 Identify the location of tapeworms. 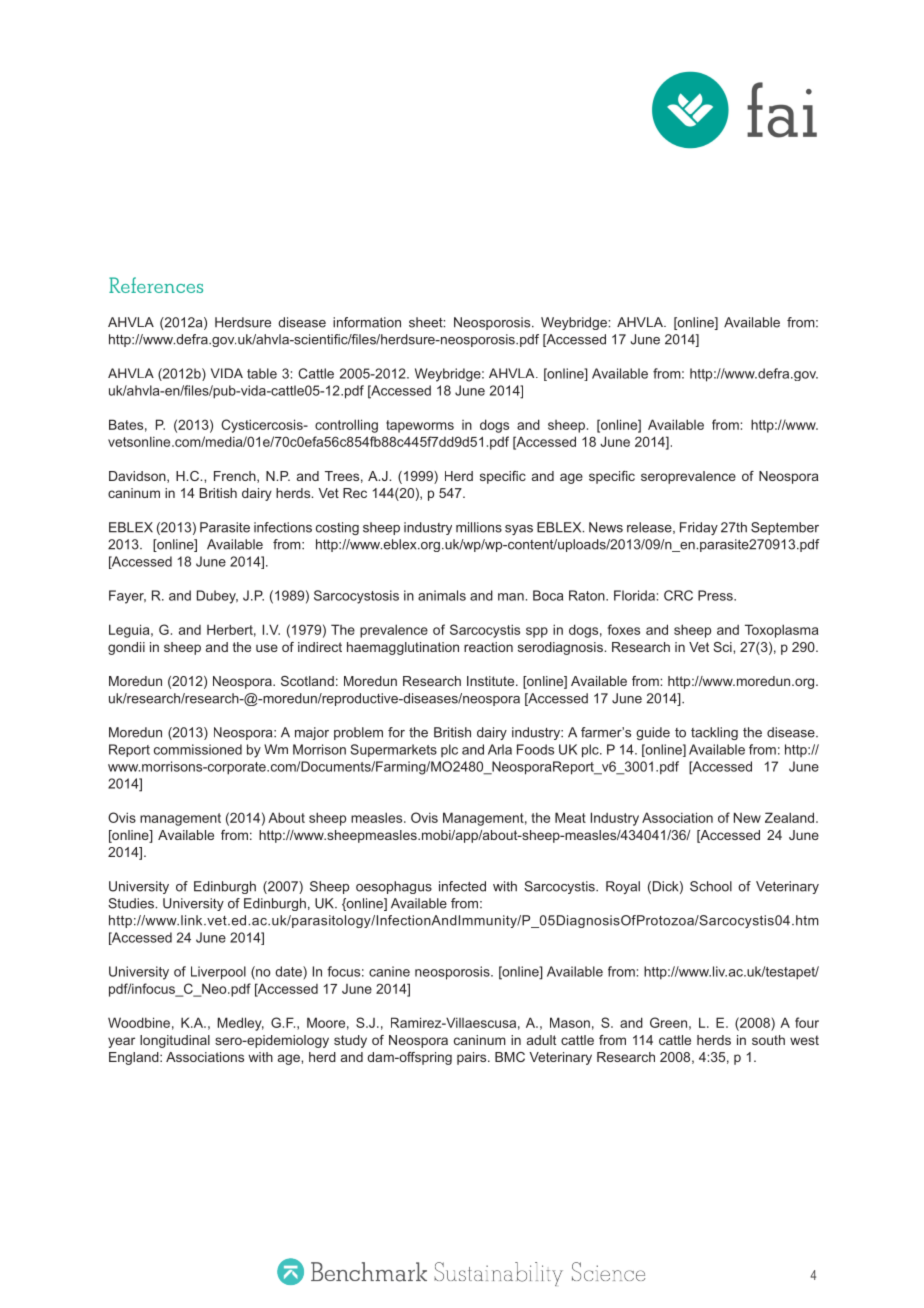
(420, 426).
